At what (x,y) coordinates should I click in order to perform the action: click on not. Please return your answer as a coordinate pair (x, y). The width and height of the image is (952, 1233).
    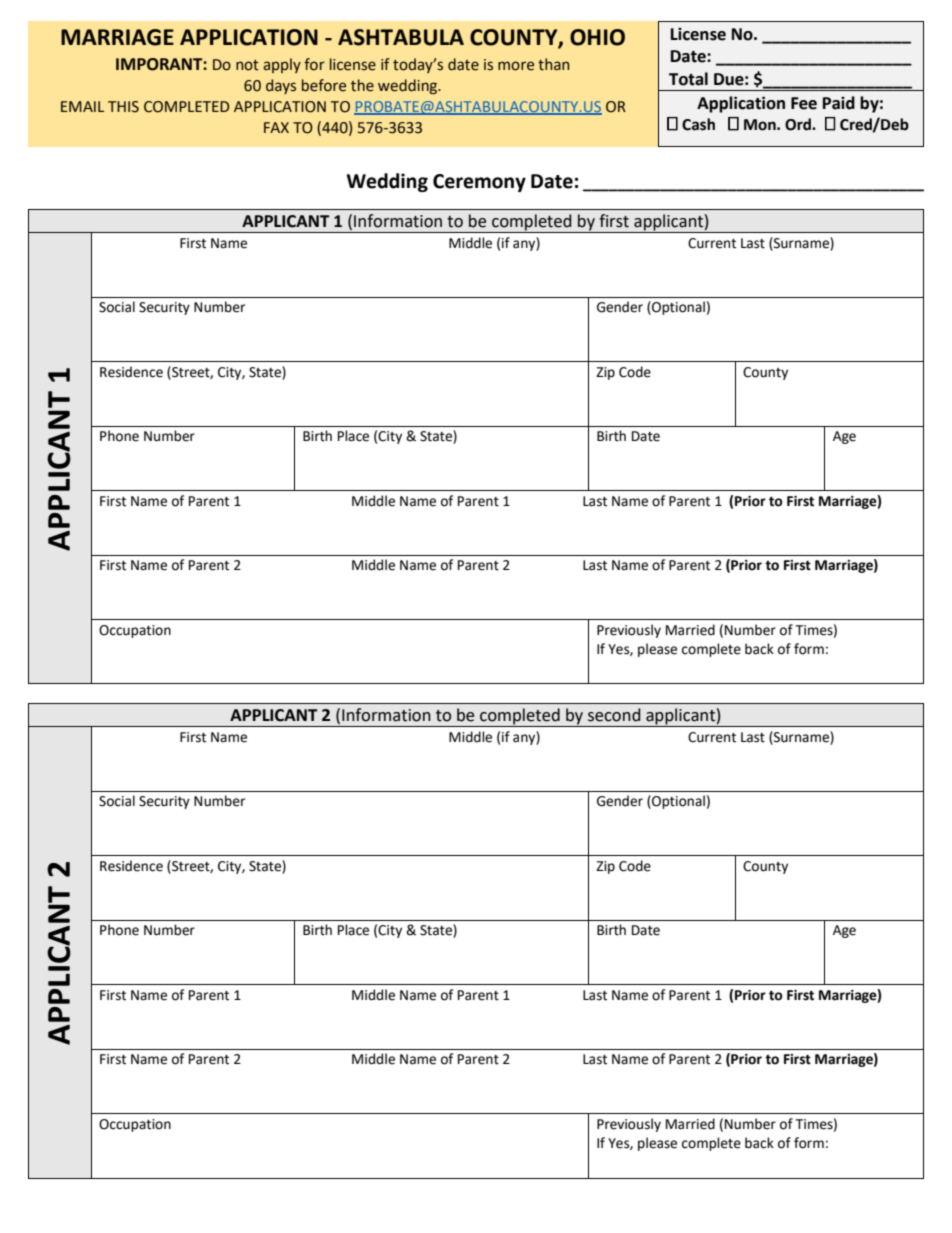
    Looking at the image, I should click on (247, 65).
